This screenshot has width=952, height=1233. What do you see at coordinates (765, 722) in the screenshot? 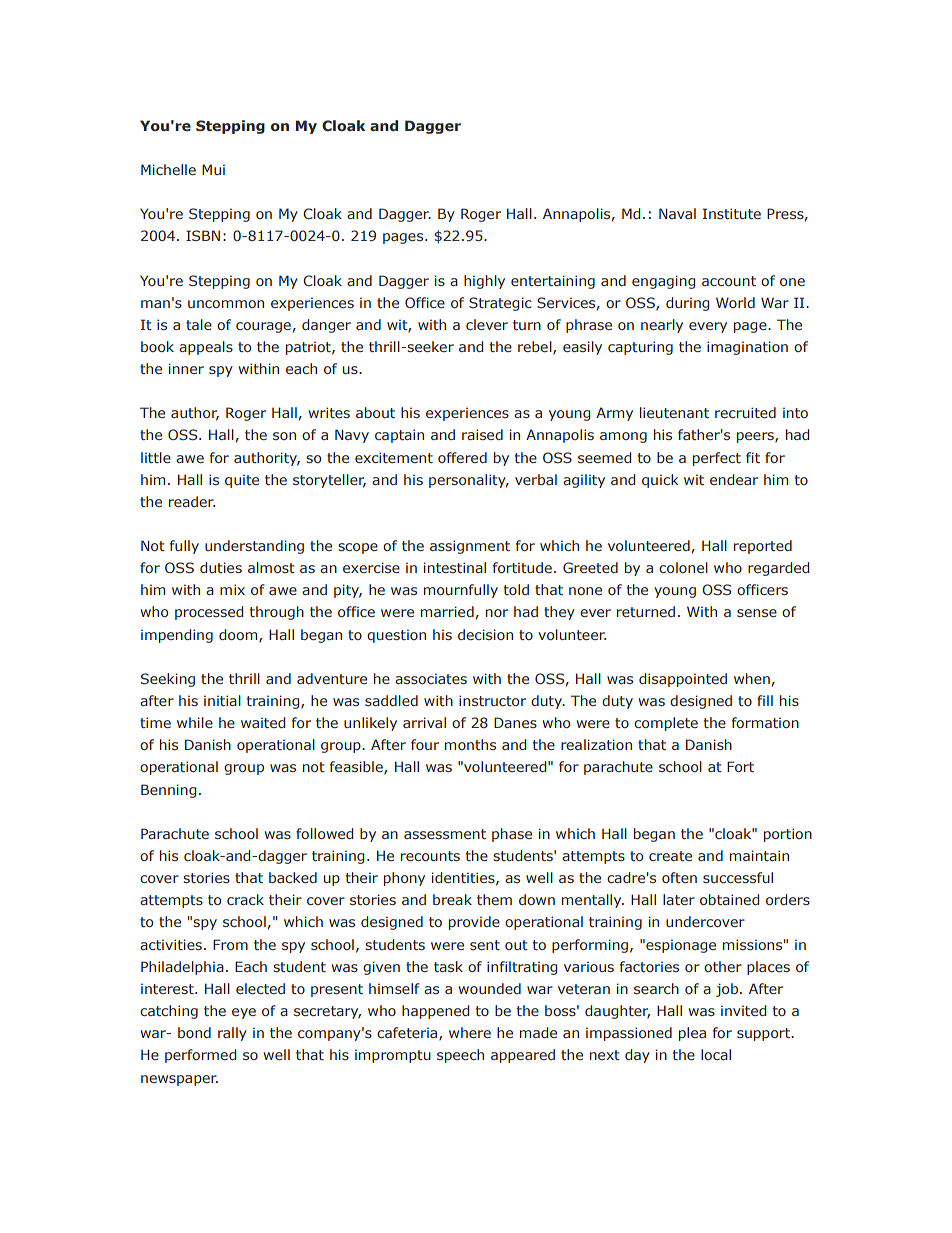
I see `formation` at bounding box center [765, 722].
